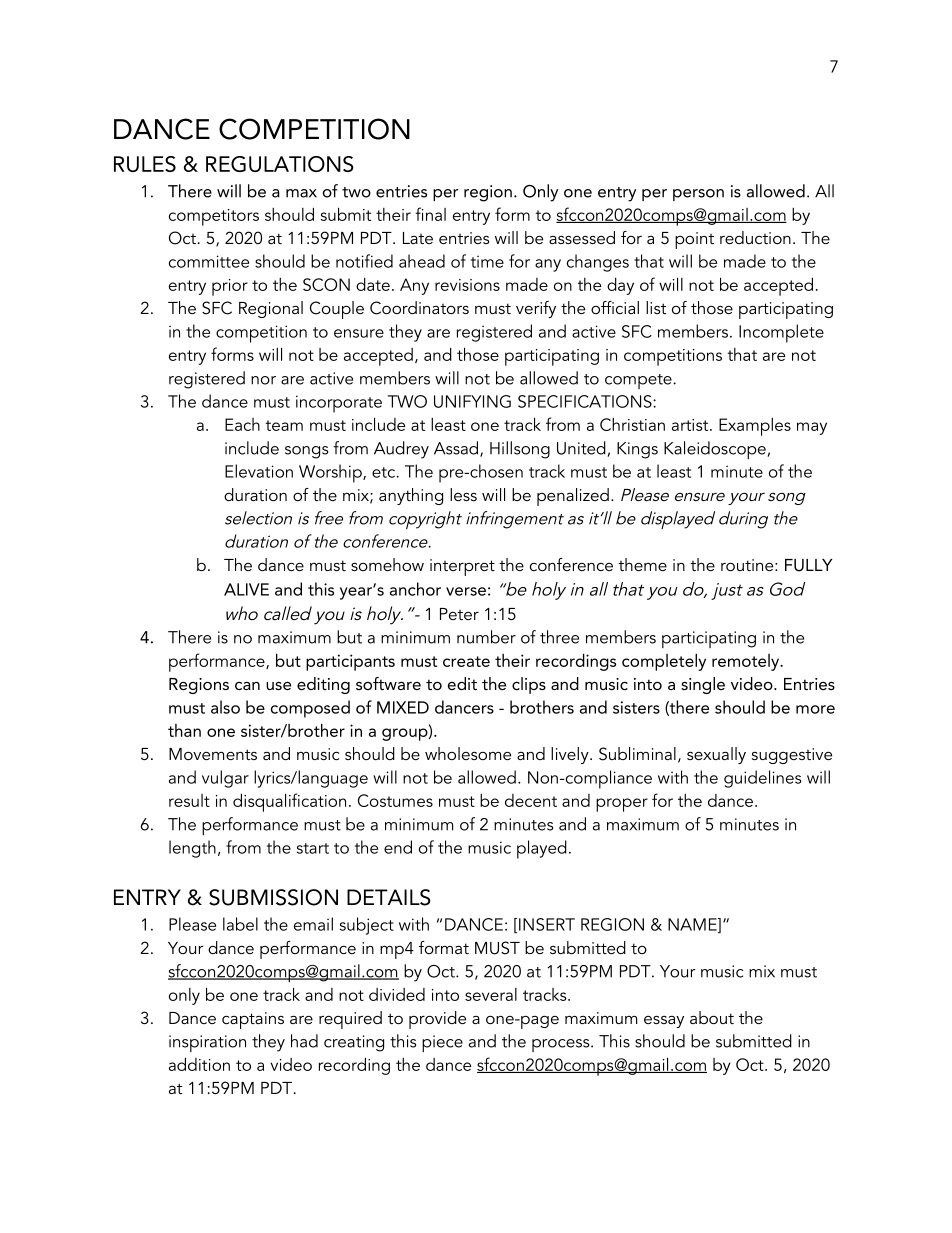 The width and height of the screenshot is (952, 1233). What do you see at coordinates (468, 753) in the screenshot?
I see `wholesome` at bounding box center [468, 753].
